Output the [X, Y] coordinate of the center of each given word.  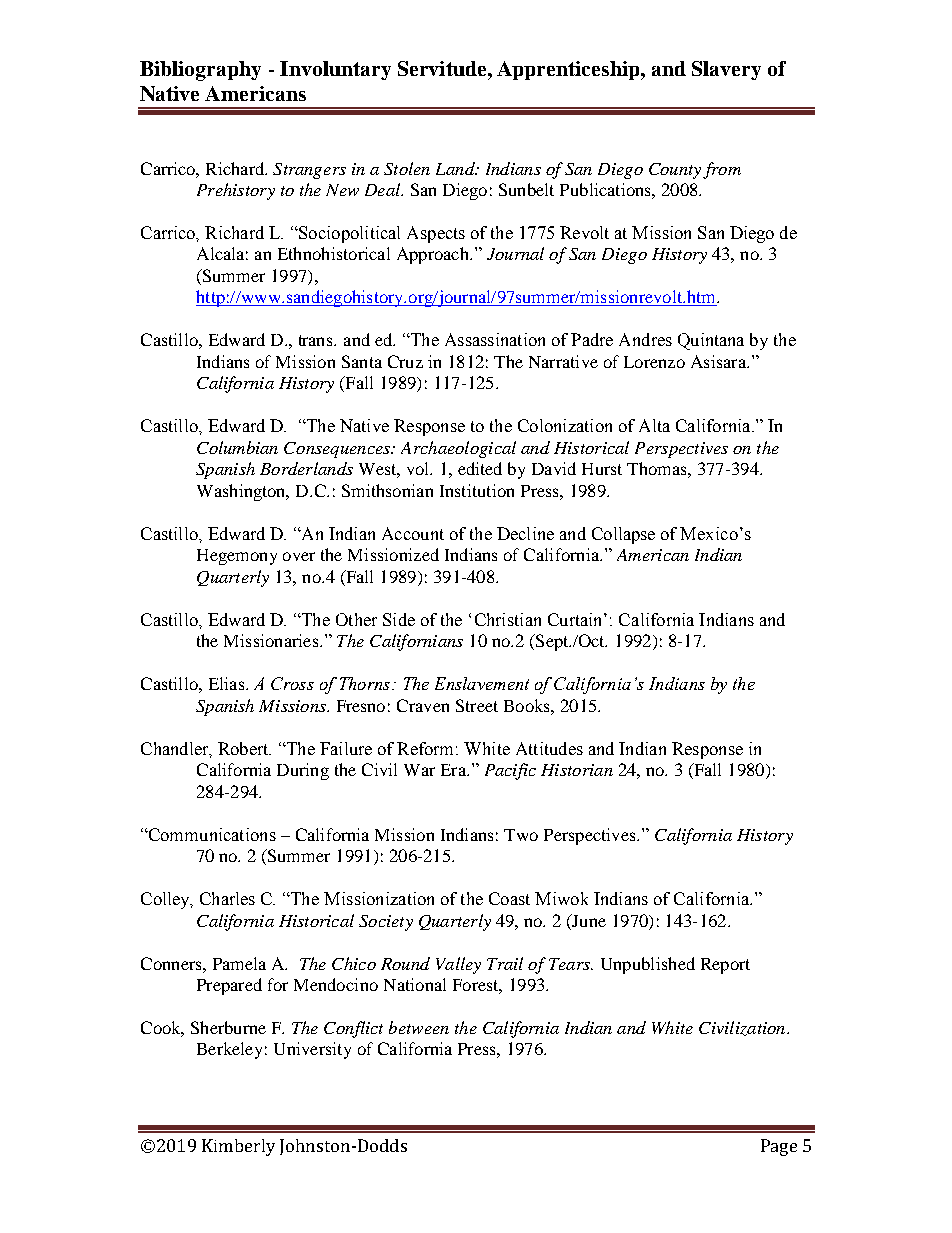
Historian [577, 770]
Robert [244, 748]
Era [454, 770]
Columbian [237, 447]
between [419, 1027]
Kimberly [238, 1147]
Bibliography [200, 71]
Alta [654, 425]
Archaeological [458, 449]
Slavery [726, 70]
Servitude [443, 68]
